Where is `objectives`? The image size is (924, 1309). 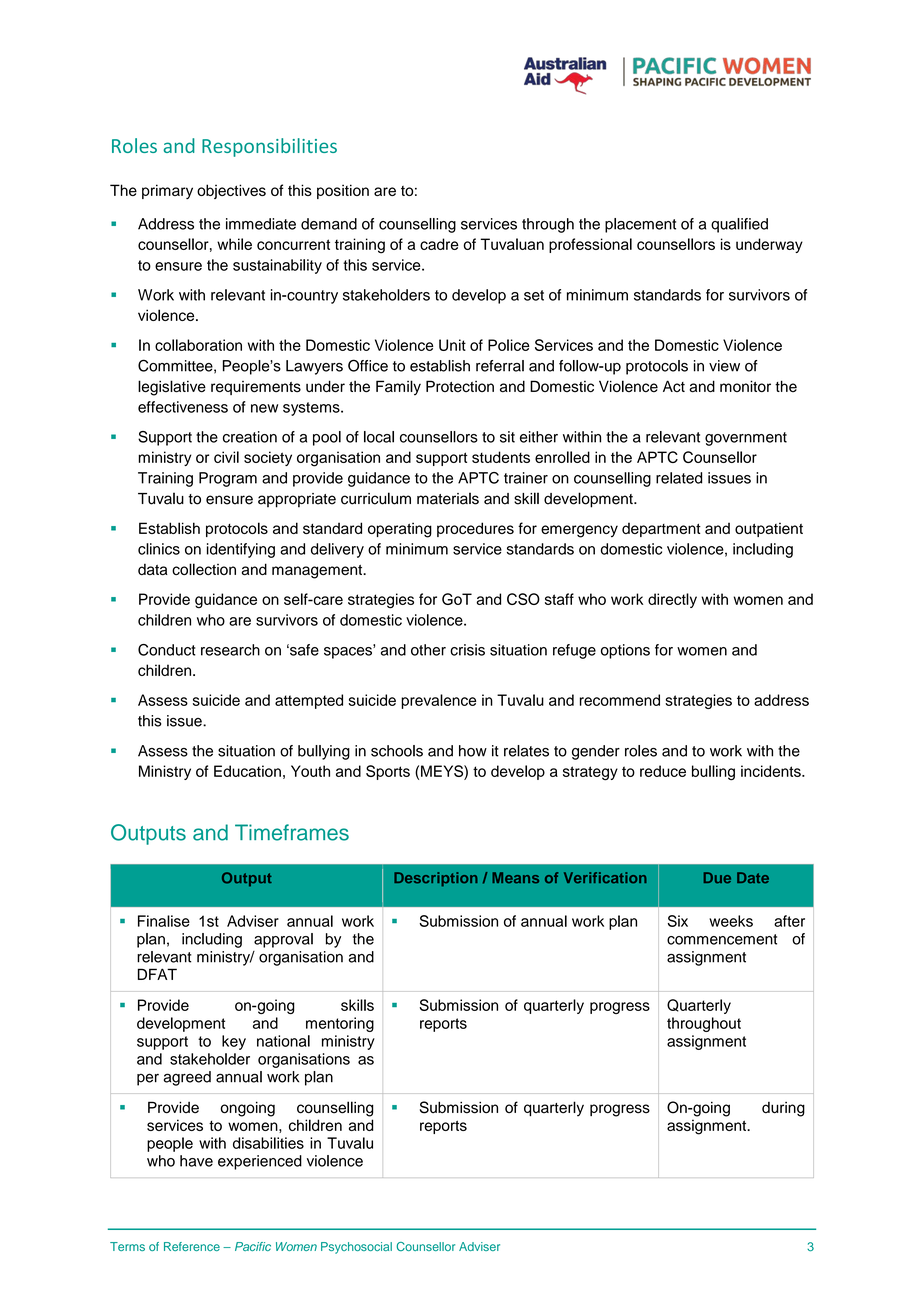 objectives is located at coordinates (231, 191).
